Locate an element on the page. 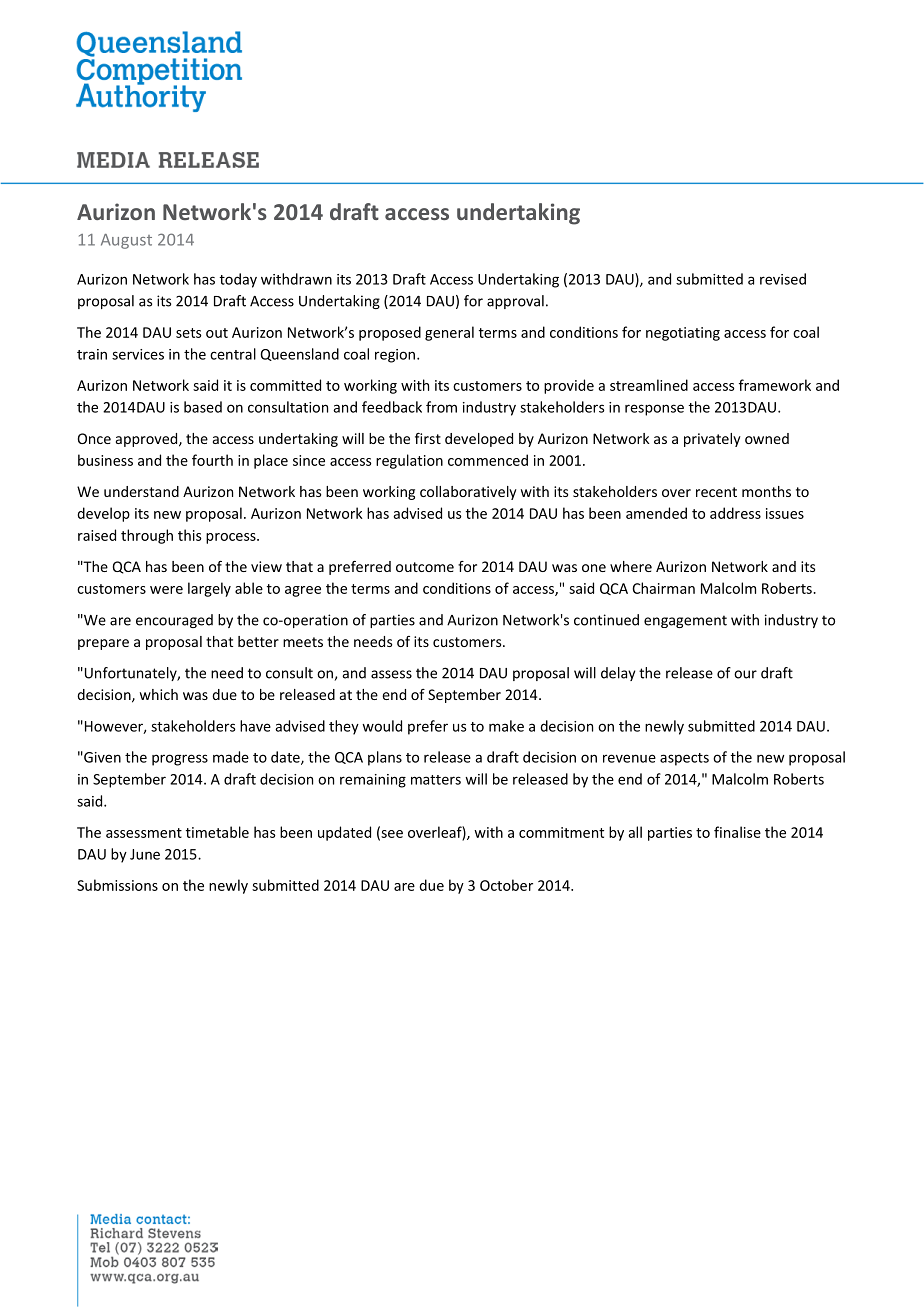 This page has width=924, height=1308. from is located at coordinates (441, 407).
